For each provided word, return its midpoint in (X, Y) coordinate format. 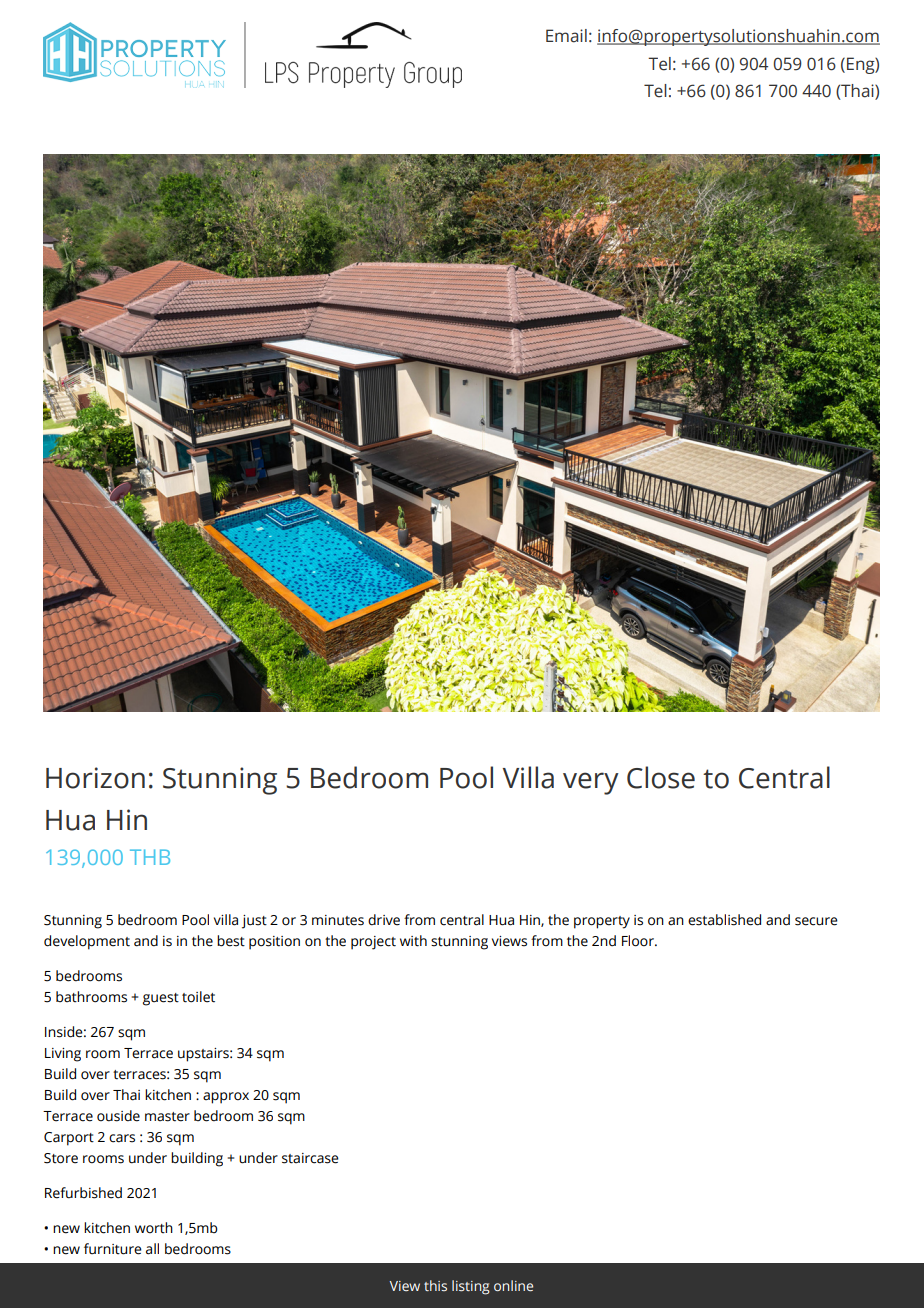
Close (661, 777)
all (152, 1249)
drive (384, 920)
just (254, 922)
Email (566, 36)
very (591, 783)
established (724, 920)
